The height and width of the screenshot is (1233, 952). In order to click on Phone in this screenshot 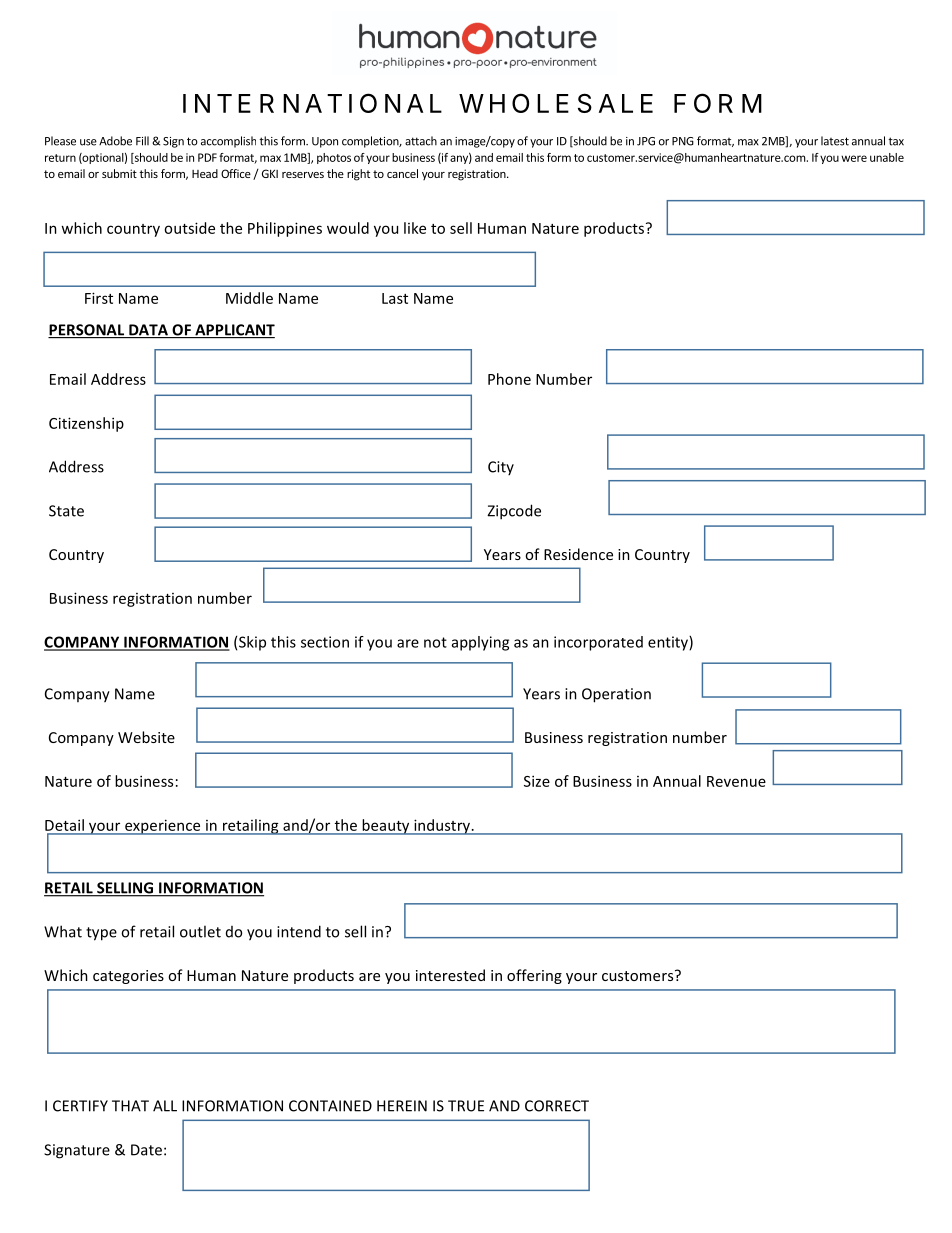, I will do `click(509, 379)`.
